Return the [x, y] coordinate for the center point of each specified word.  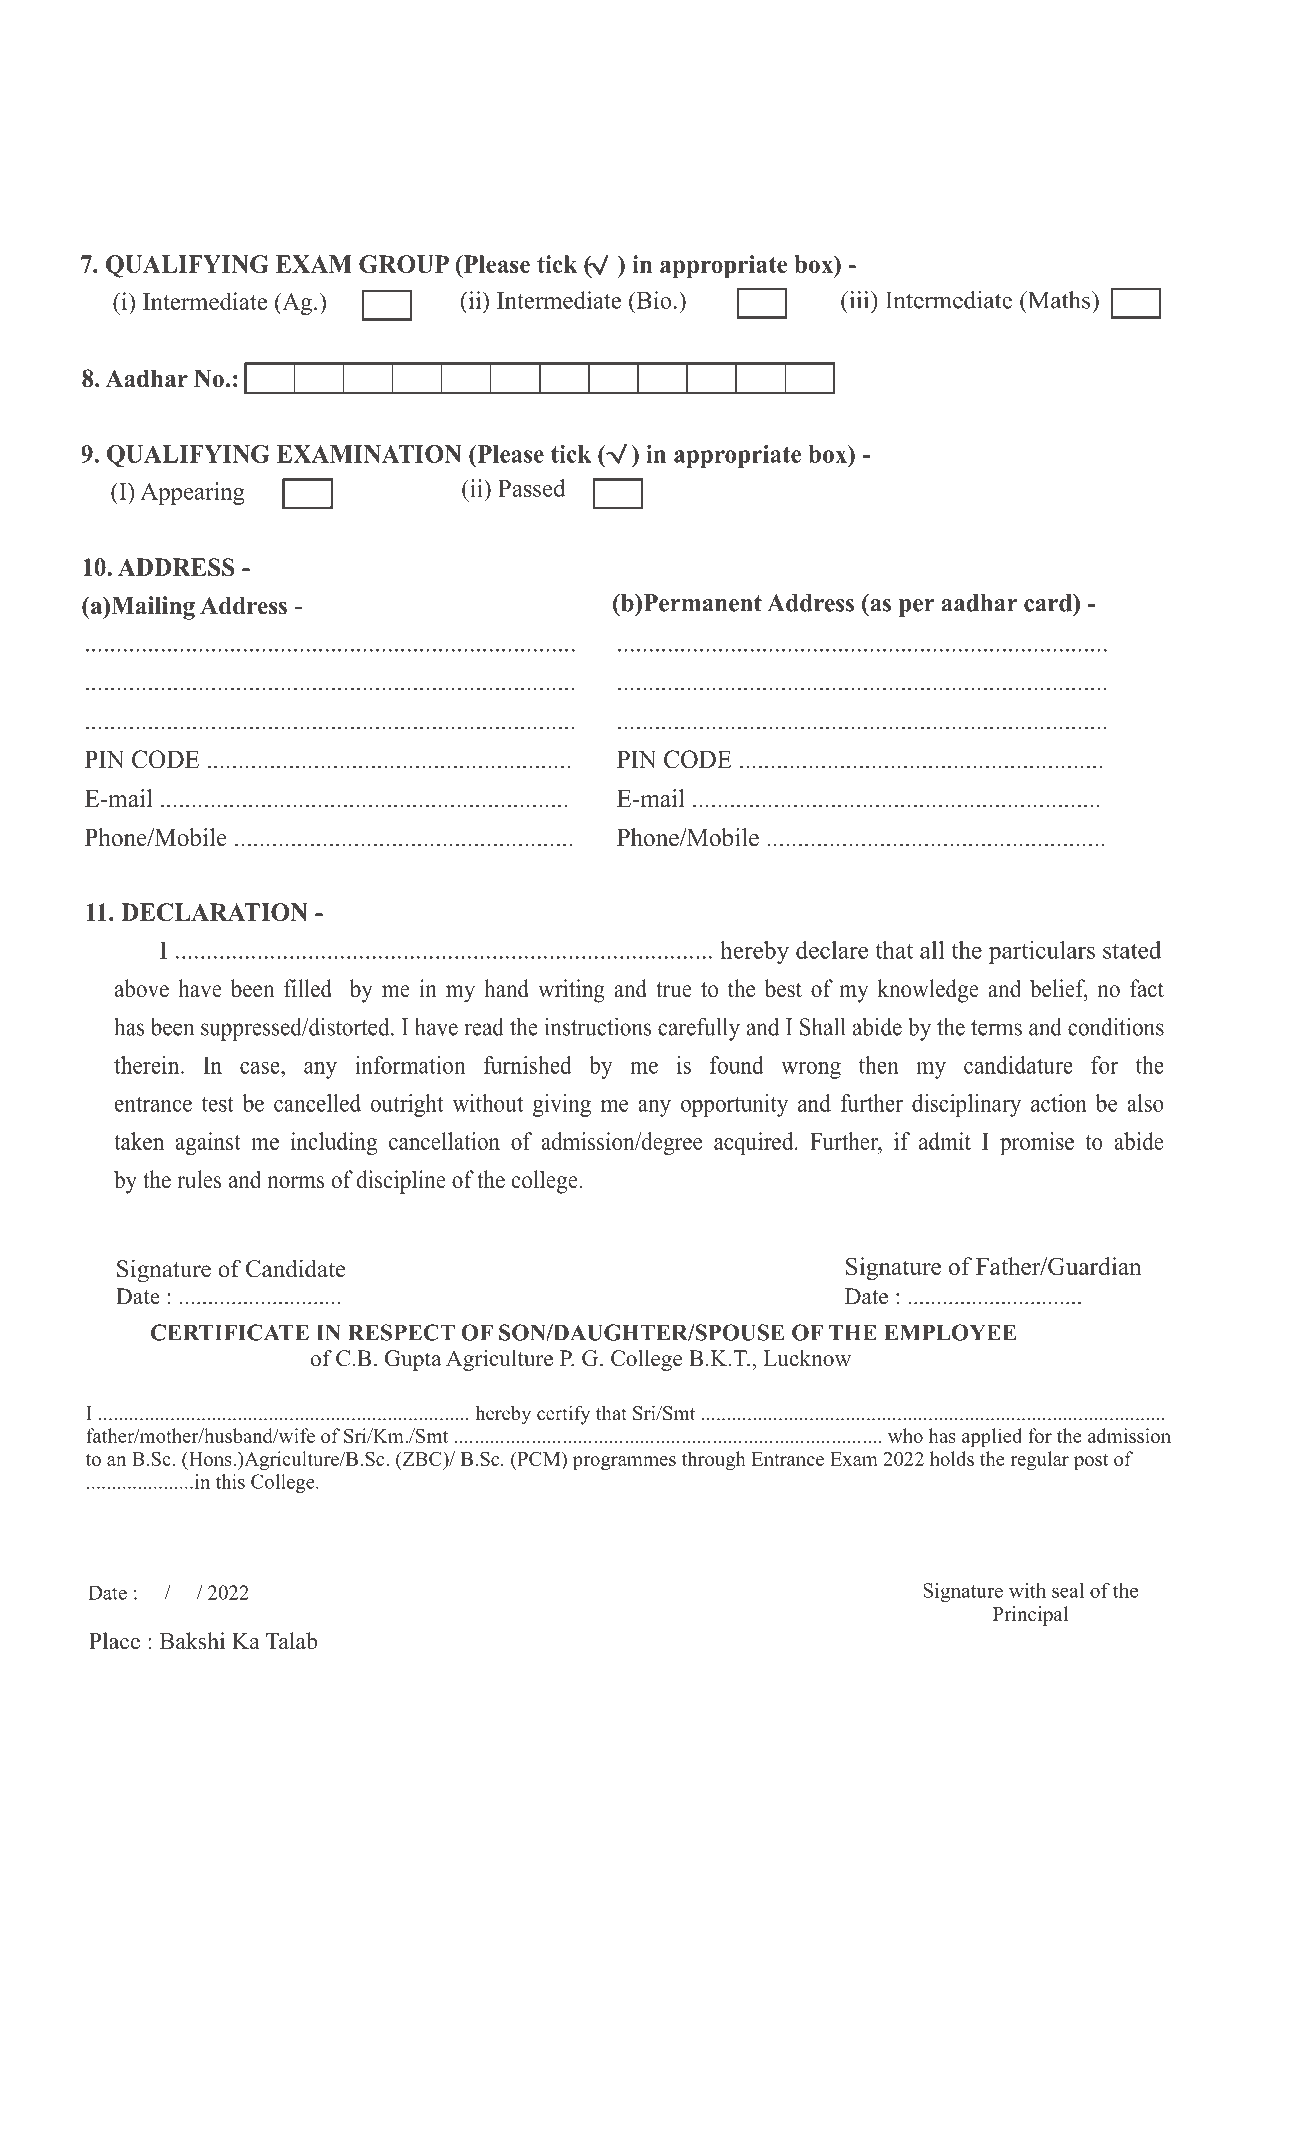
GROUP [404, 264]
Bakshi [192, 1641]
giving [562, 1105]
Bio [653, 300]
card [1049, 603]
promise [1037, 1143]
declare [832, 950]
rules [199, 1179]
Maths [1059, 300]
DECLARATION [214, 912]
